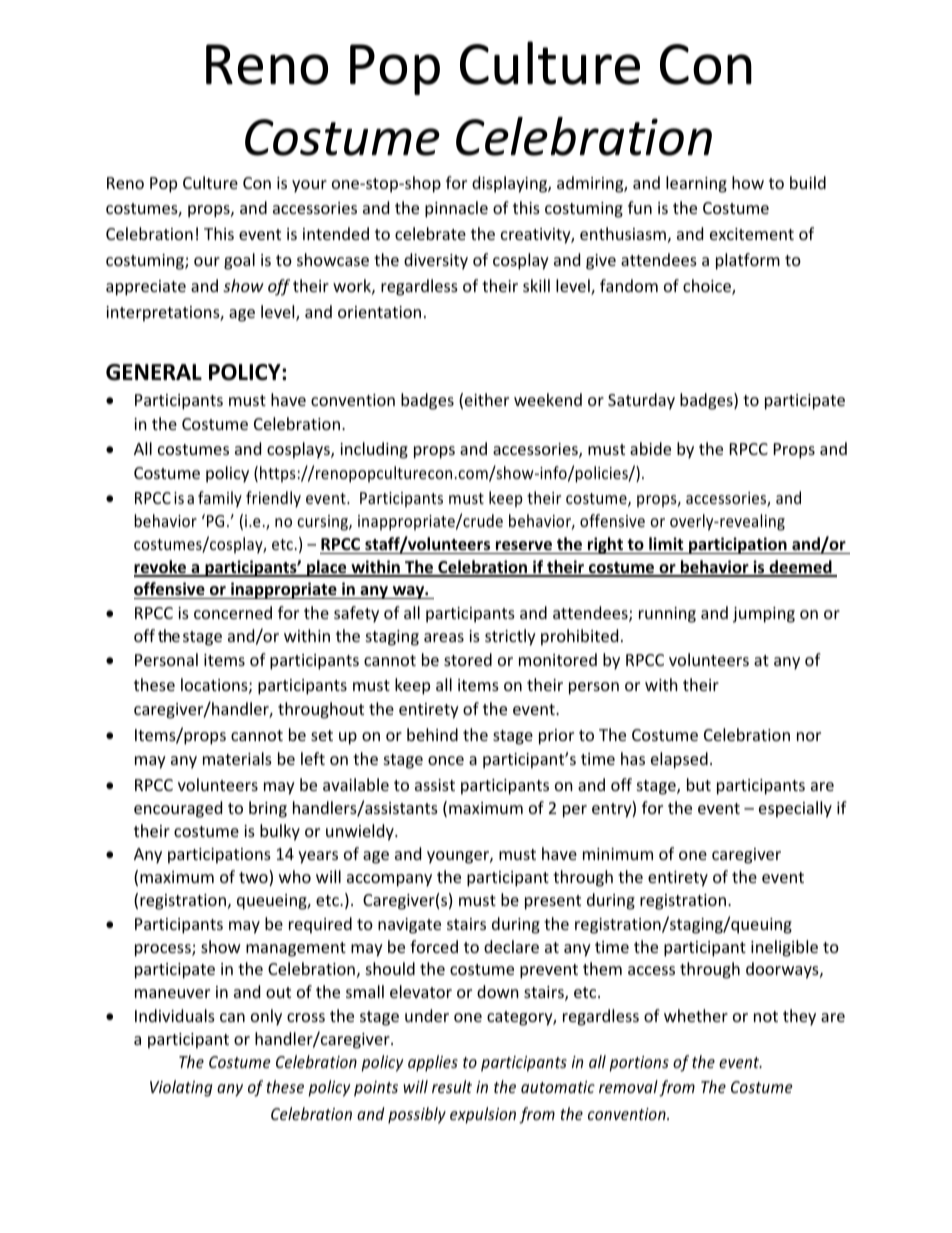  I want to click on portions, so click(639, 1064).
